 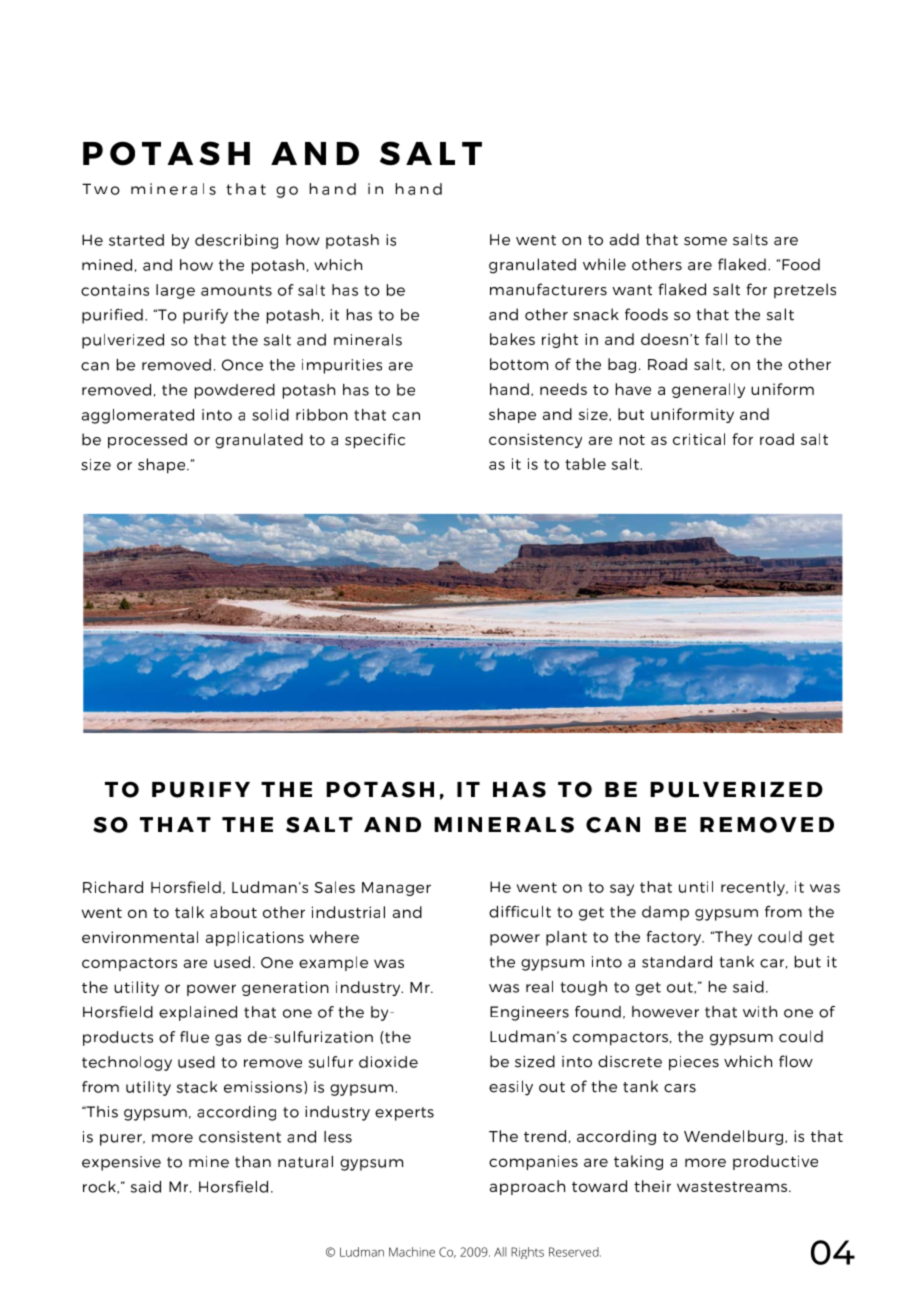 I want to click on some, so click(x=705, y=241).
